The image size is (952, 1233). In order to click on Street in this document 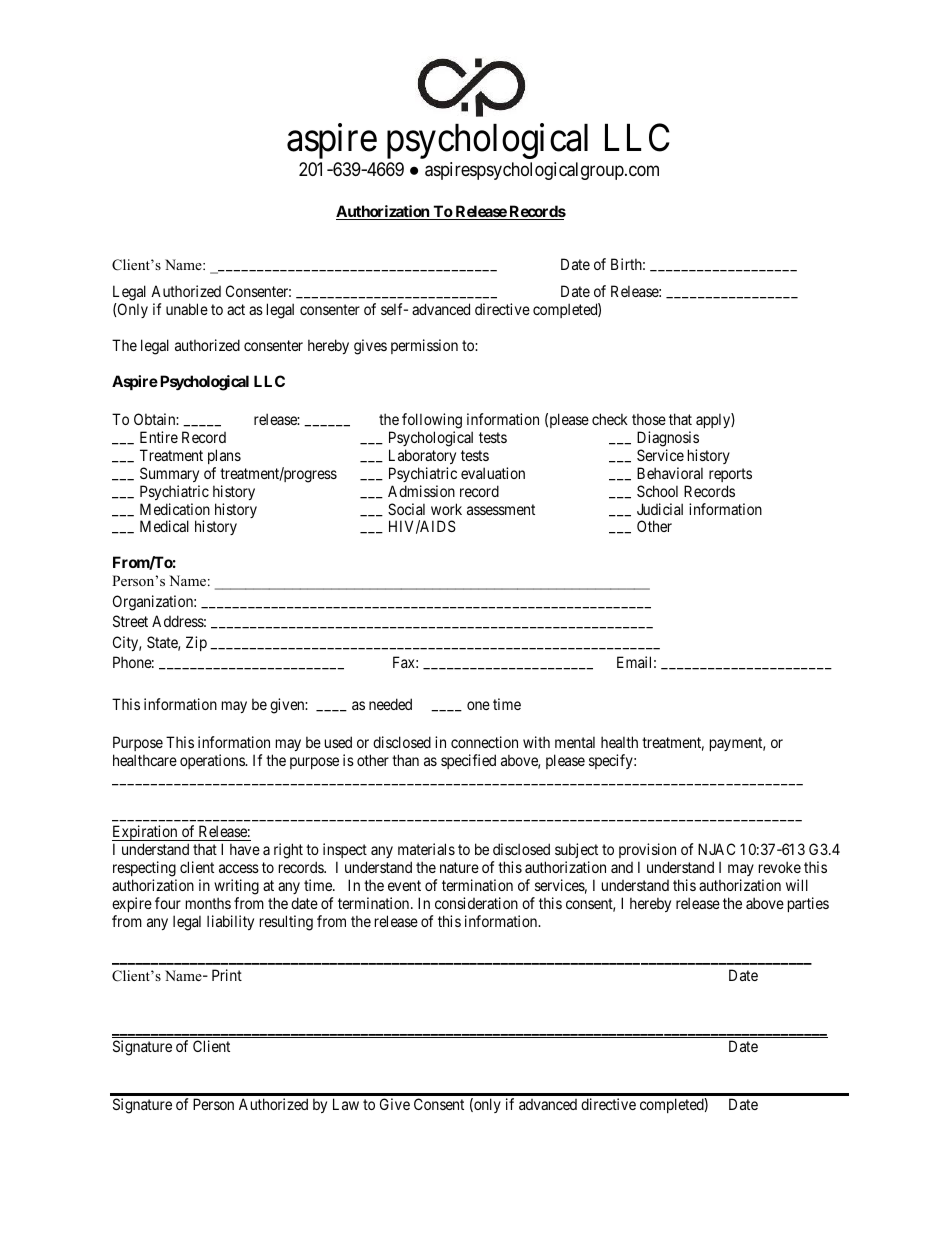, I will do `click(130, 621)`.
